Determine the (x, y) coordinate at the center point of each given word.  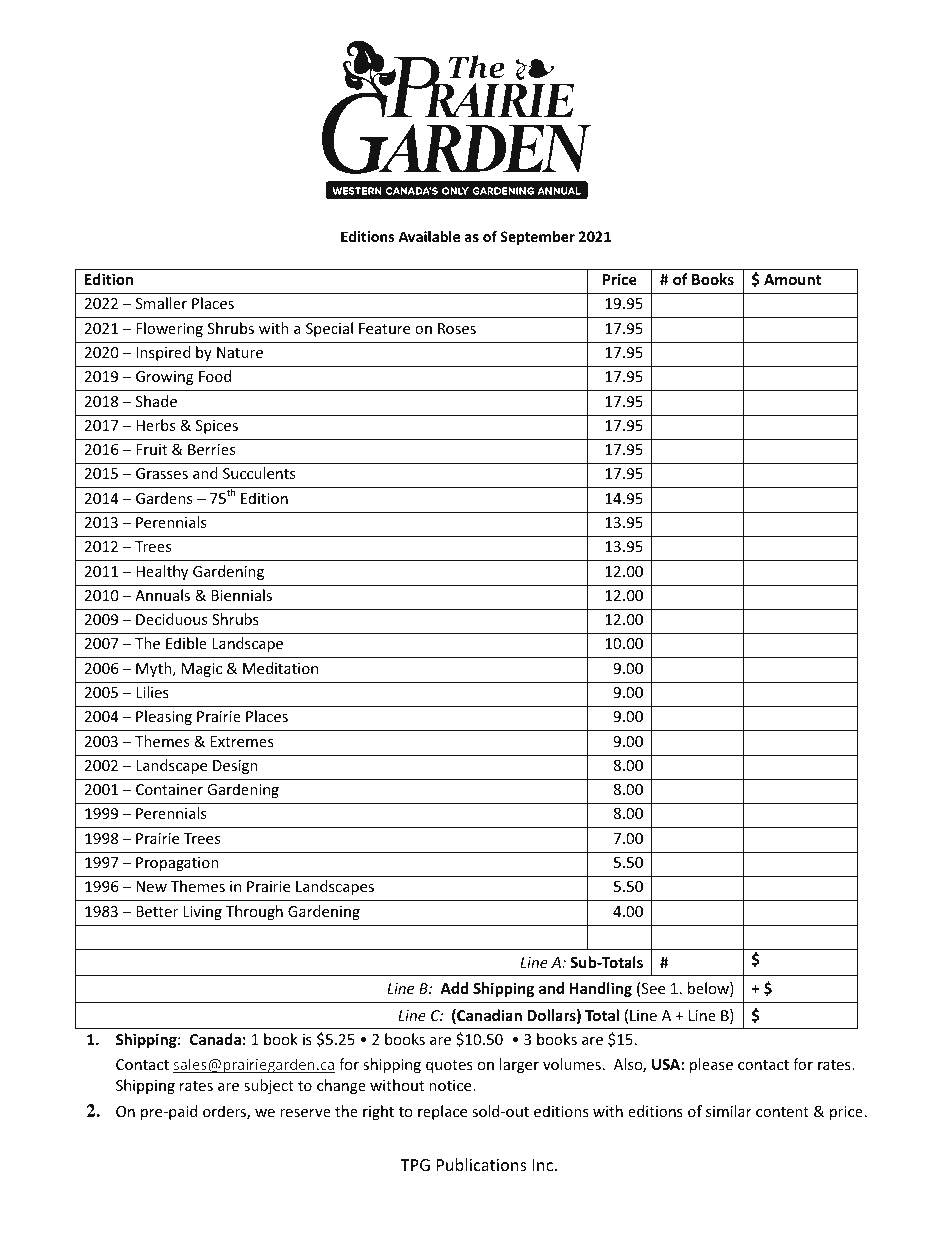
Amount (792, 279)
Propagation (177, 864)
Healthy (162, 572)
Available (429, 236)
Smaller (161, 303)
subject (269, 1086)
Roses (457, 328)
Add (454, 988)
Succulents (259, 473)
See (653, 988)
